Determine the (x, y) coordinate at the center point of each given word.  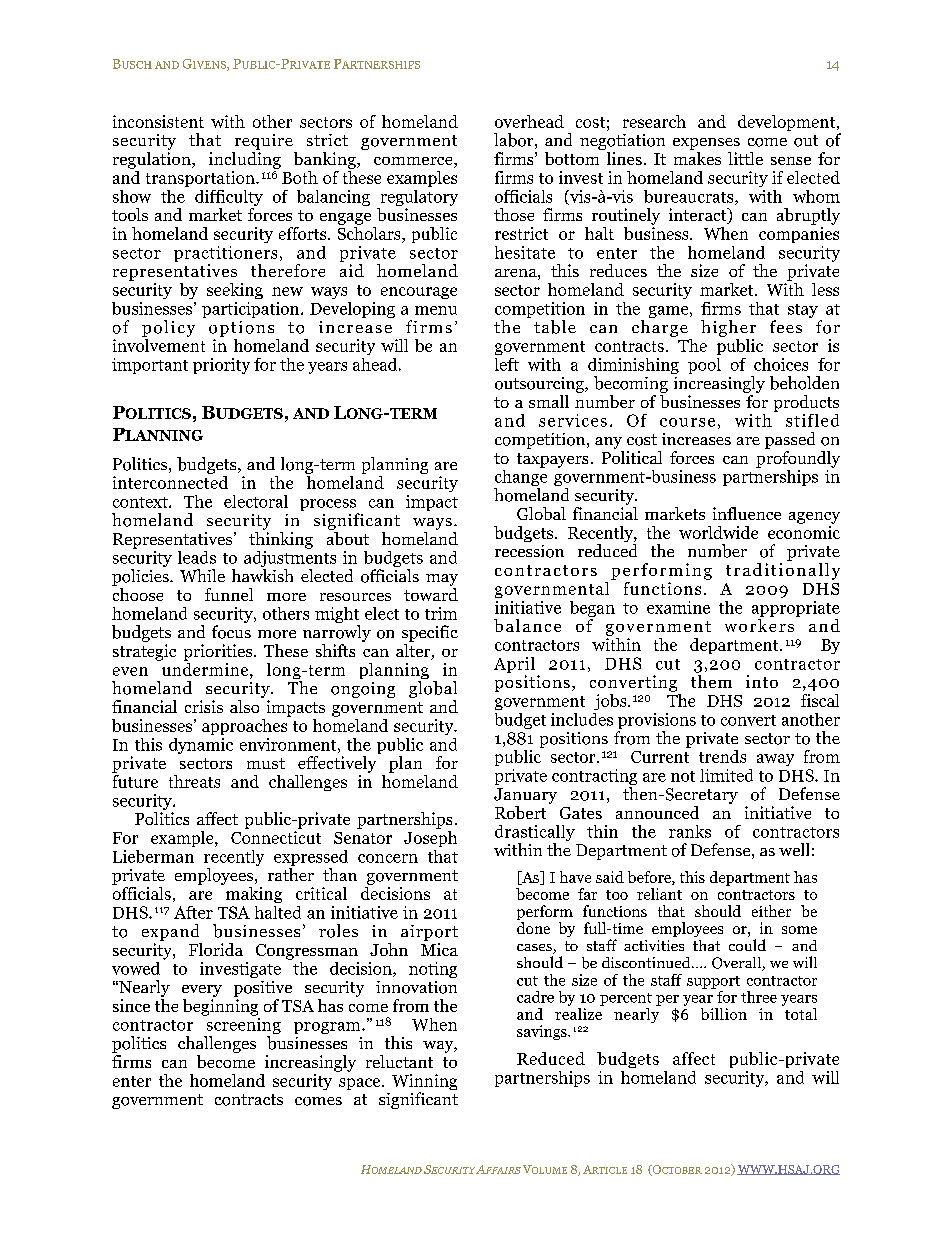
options (241, 329)
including (245, 160)
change (520, 478)
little (745, 158)
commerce (414, 162)
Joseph (430, 837)
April (514, 666)
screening (242, 1026)
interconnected (170, 481)
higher (728, 328)
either (771, 911)
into (762, 681)
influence (747, 513)
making (254, 895)
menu (436, 310)
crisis (204, 706)
